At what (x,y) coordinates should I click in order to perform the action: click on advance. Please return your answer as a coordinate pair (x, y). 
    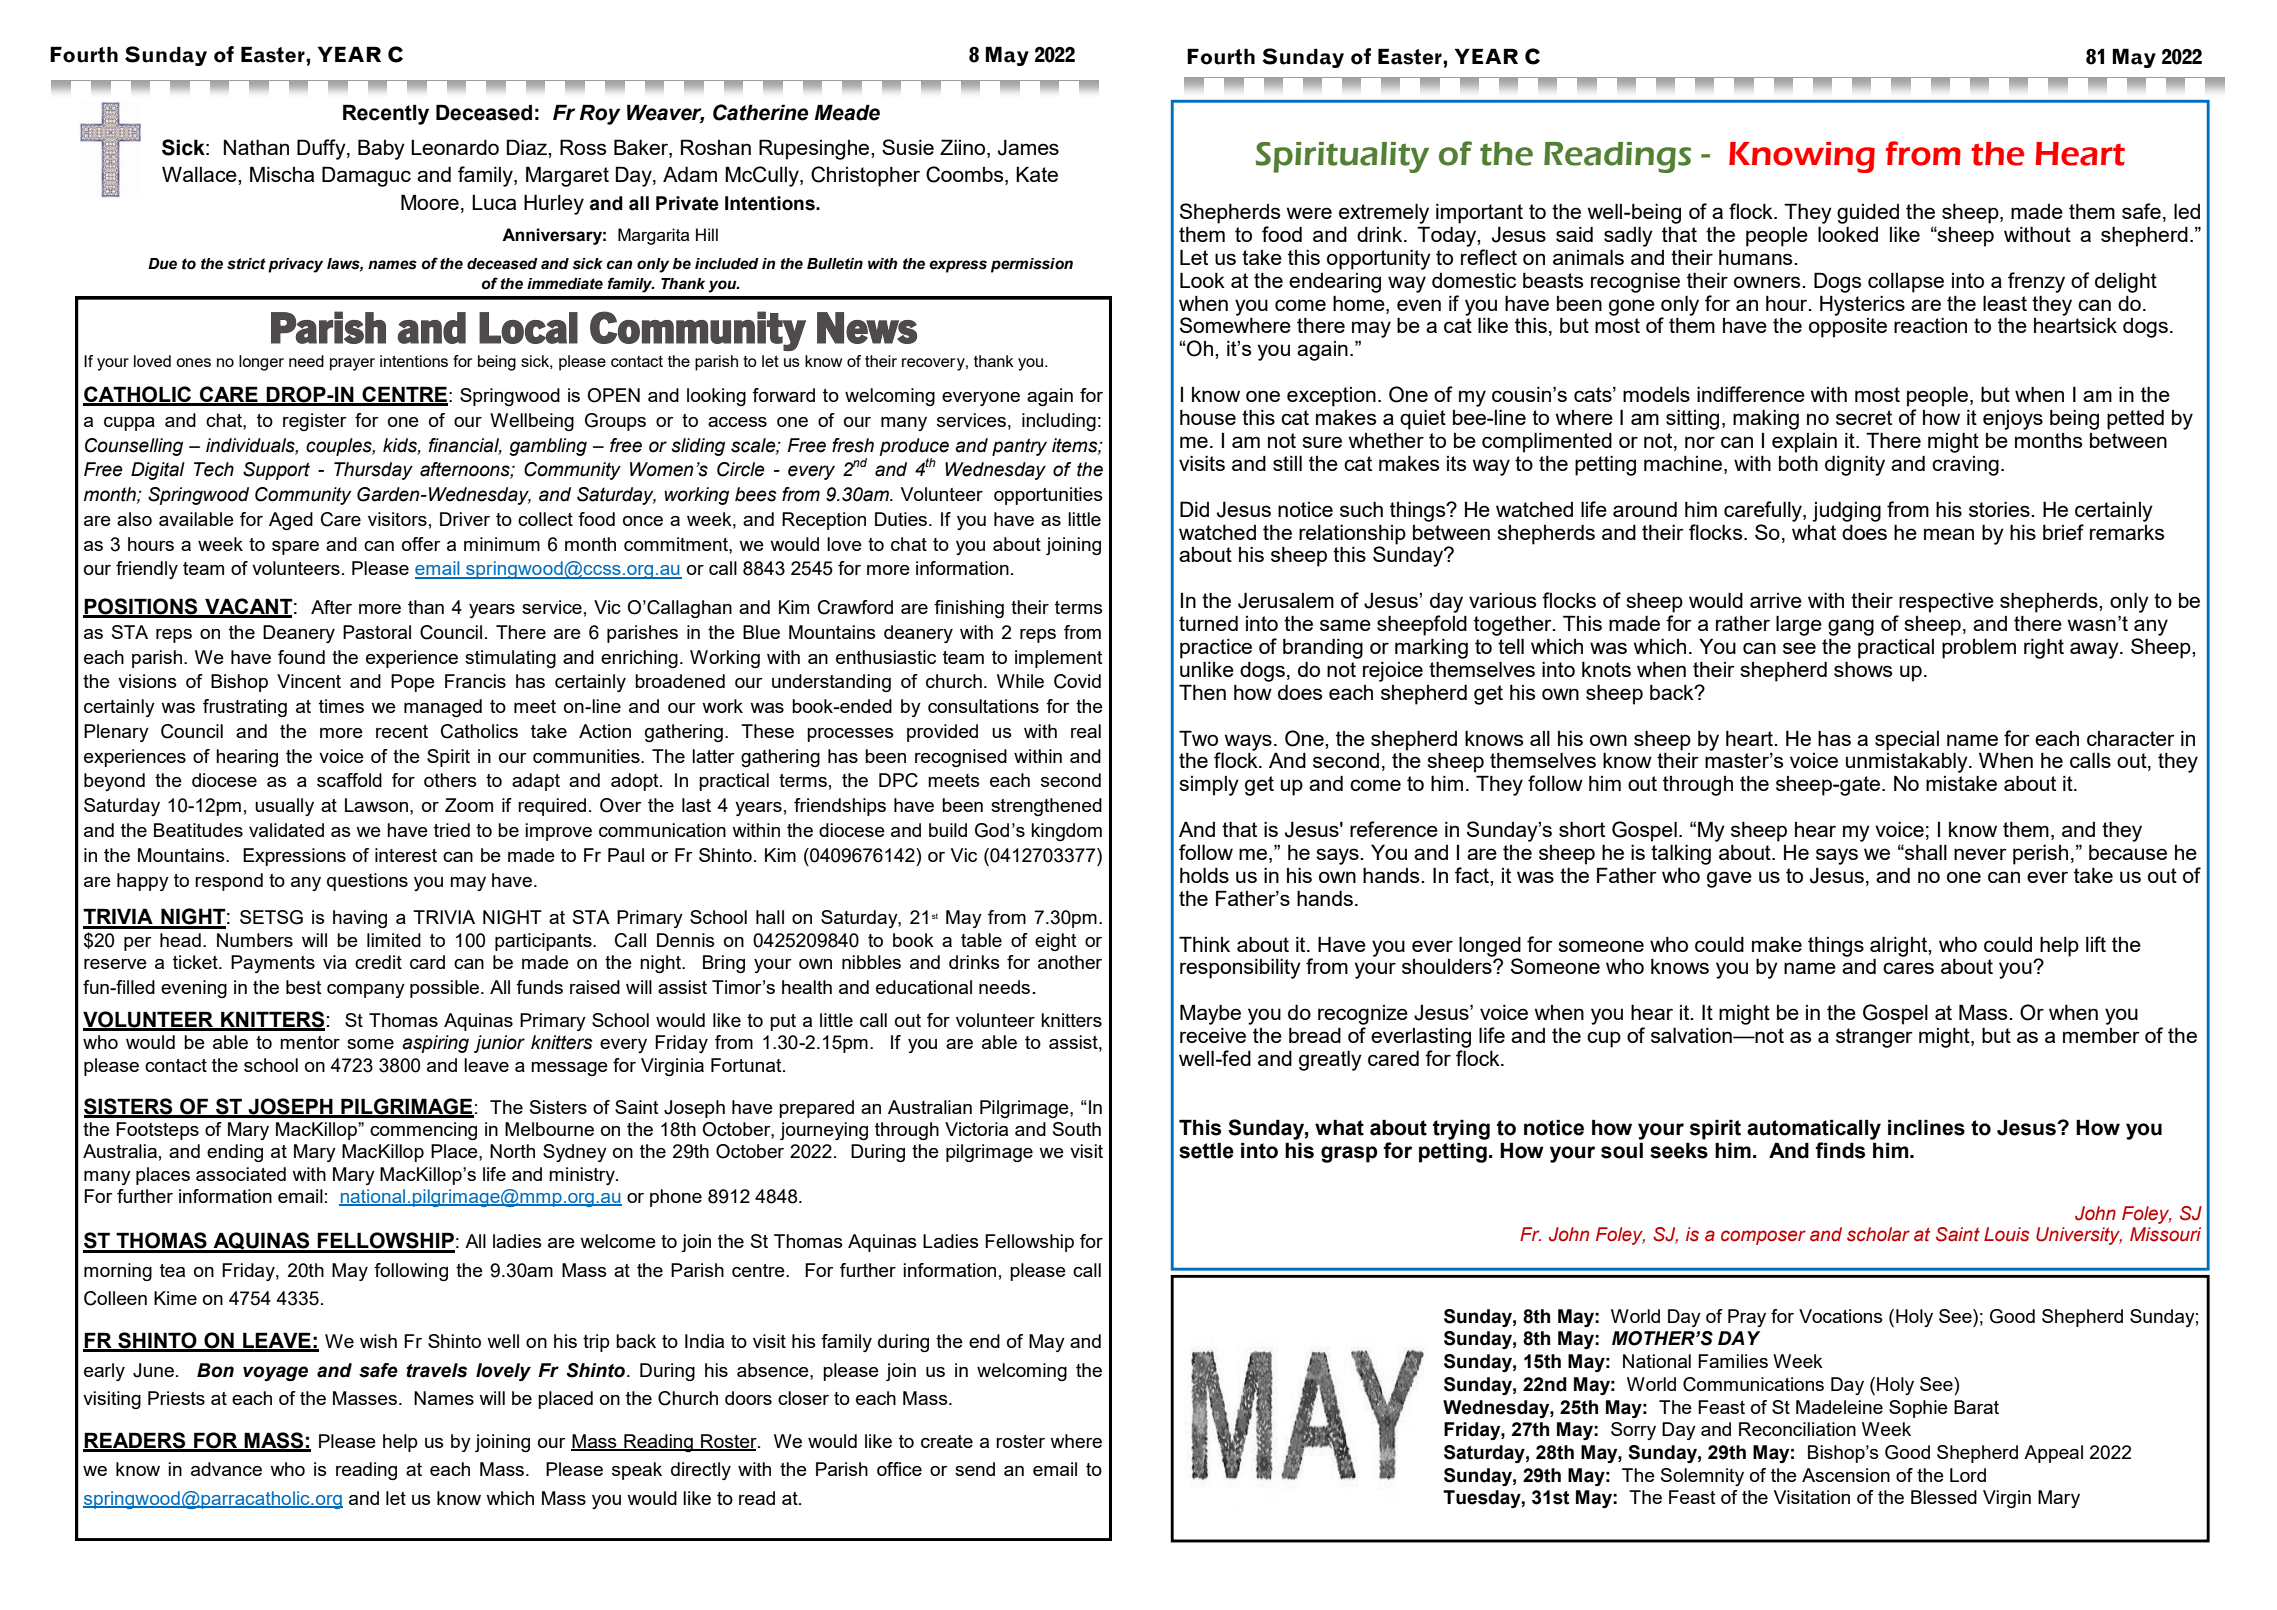
    Looking at the image, I should click on (226, 1469).
